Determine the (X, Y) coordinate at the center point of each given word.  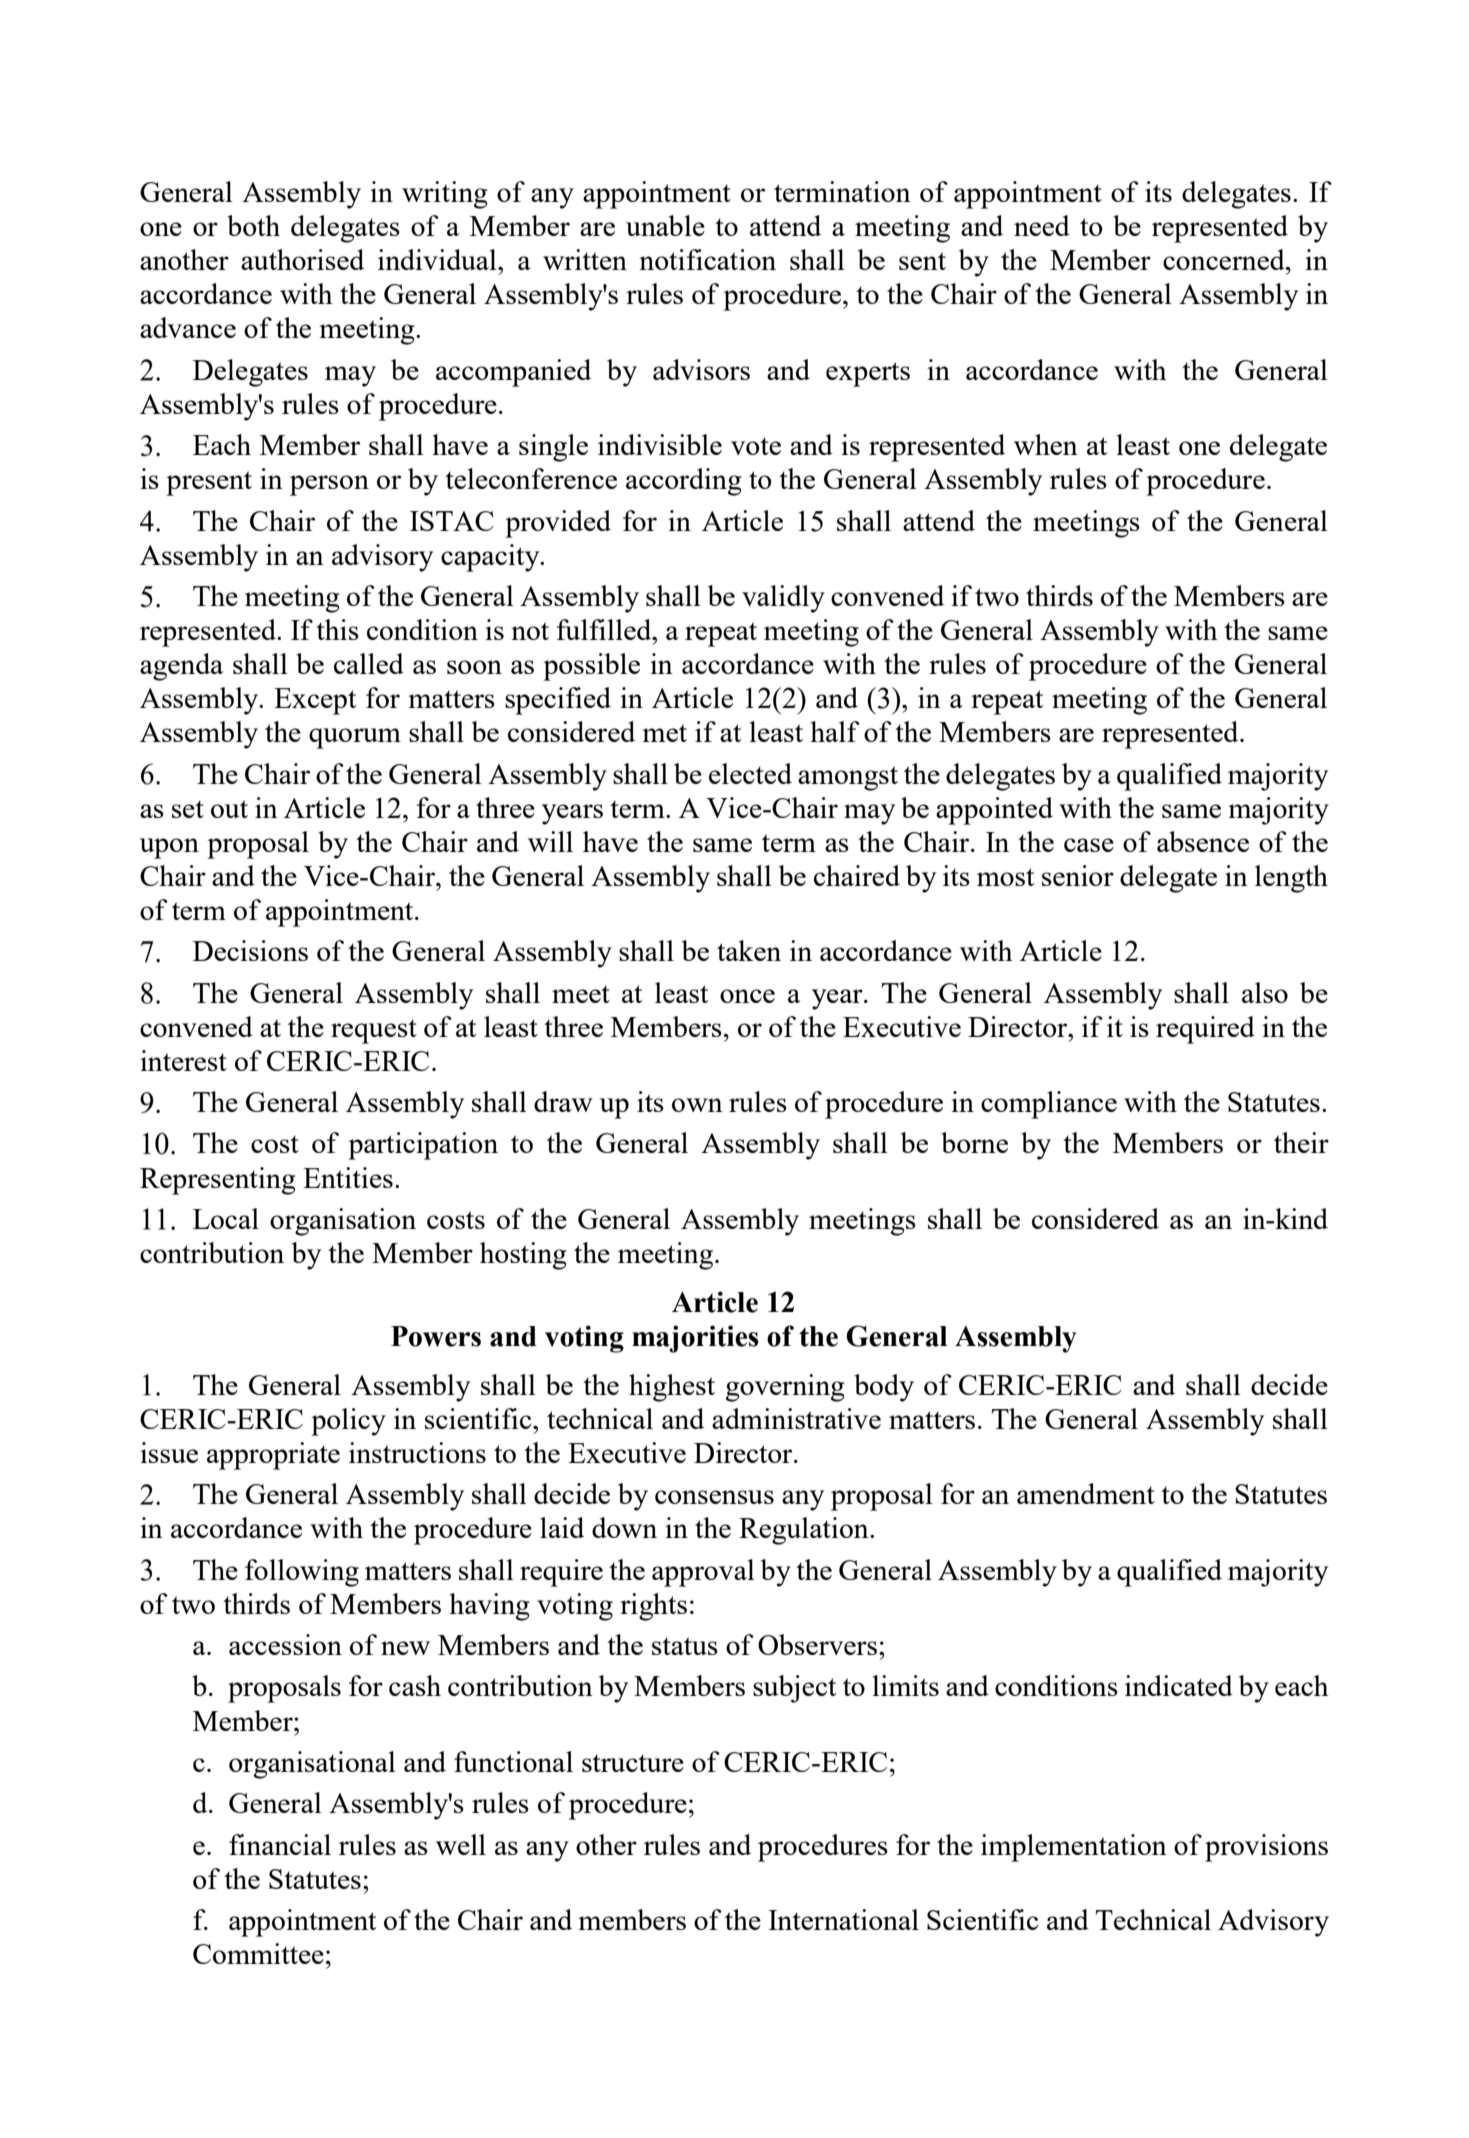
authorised (302, 259)
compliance (1049, 1105)
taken (749, 950)
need (1042, 225)
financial (280, 1844)
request (374, 1031)
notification (707, 259)
